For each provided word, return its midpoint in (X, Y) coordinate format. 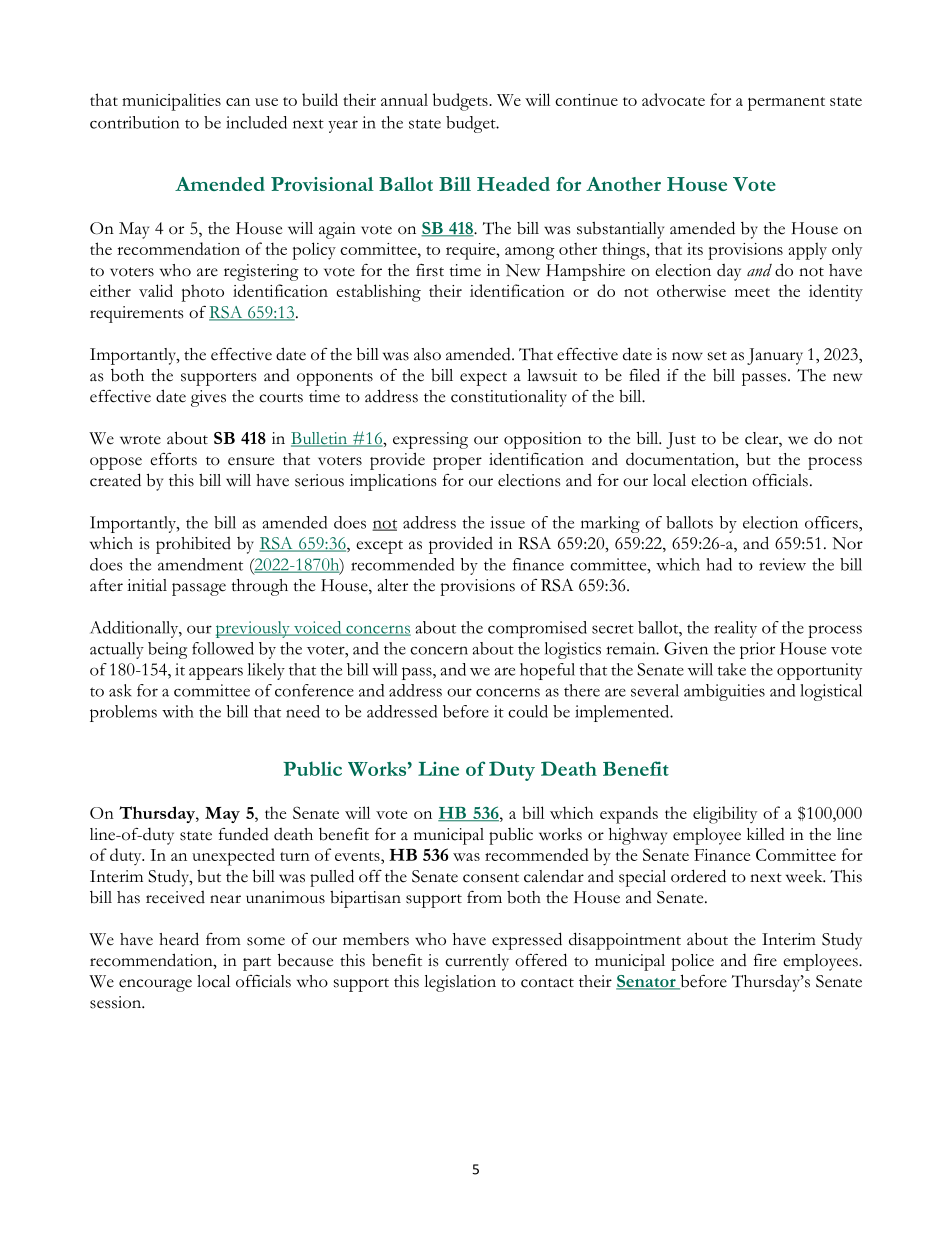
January (775, 356)
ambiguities (724, 692)
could (528, 711)
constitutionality (509, 398)
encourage (155, 985)
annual (404, 99)
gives (208, 398)
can (238, 102)
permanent (786, 104)
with (178, 711)
